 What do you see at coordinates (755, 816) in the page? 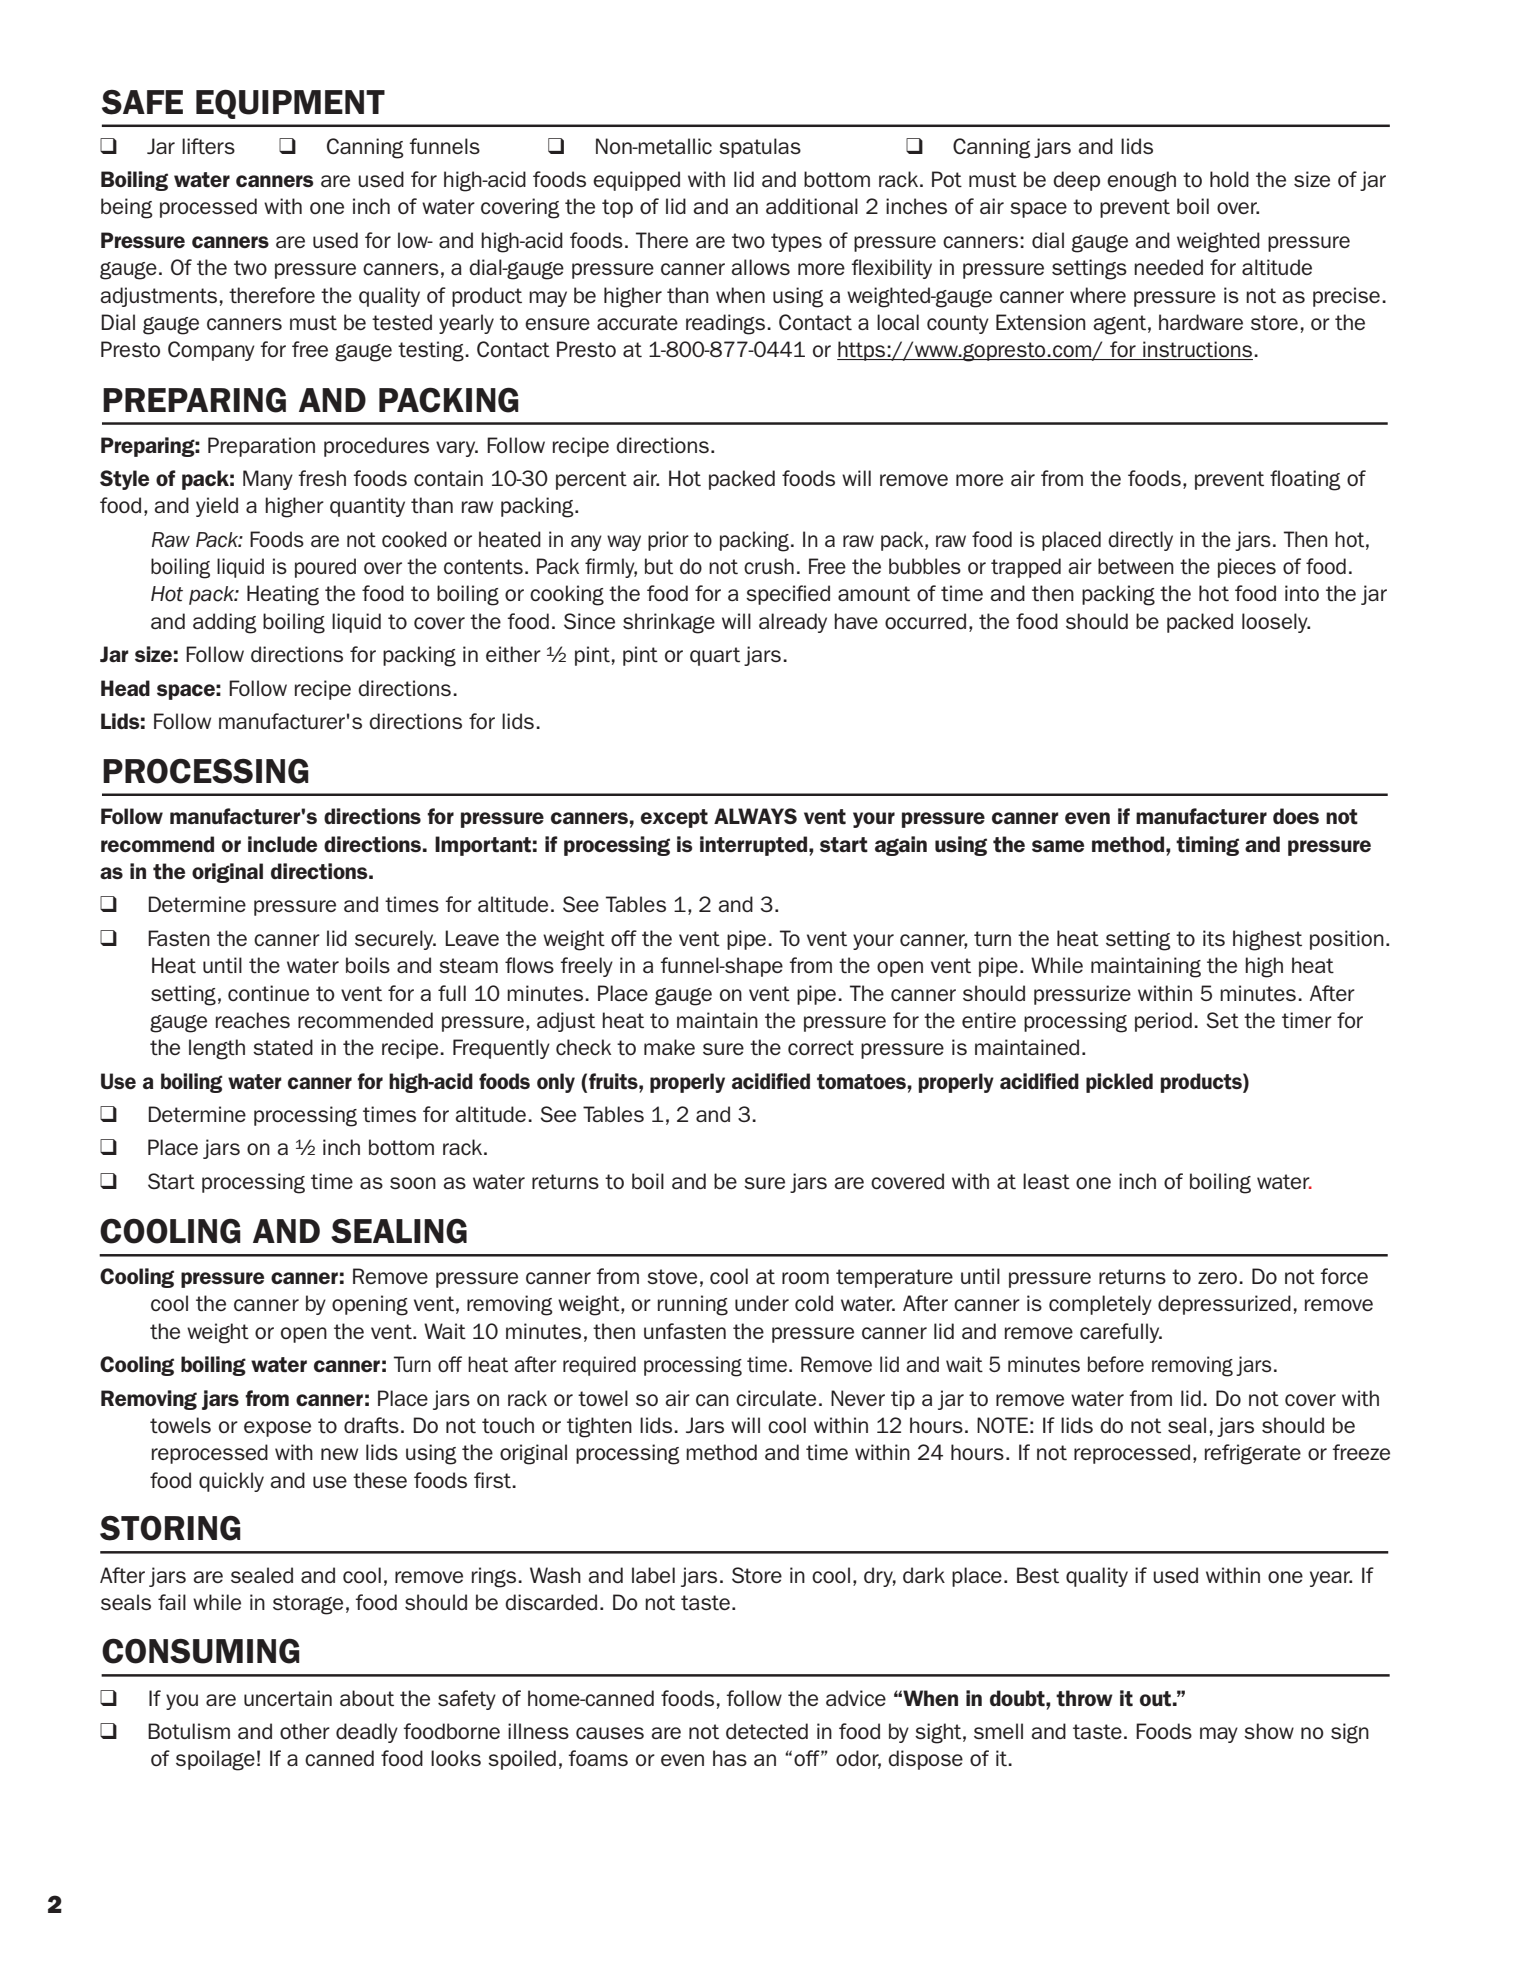
I see `ALWAYS` at bounding box center [755, 816].
